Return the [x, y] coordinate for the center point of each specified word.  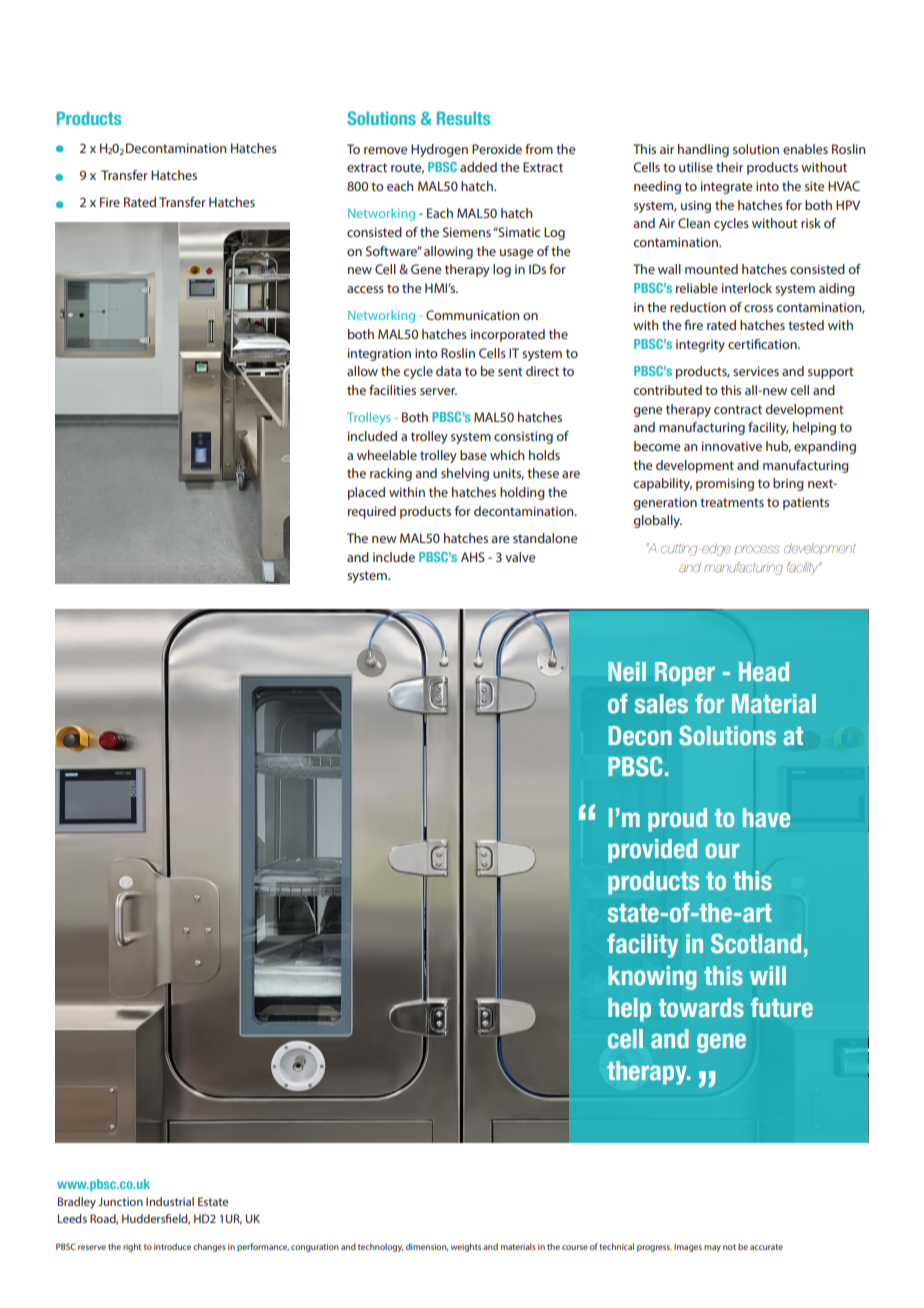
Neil [627, 671]
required [372, 512]
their [729, 167]
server [438, 391]
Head [764, 672]
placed [366, 493]
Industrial [170, 1201]
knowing [652, 978]
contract [738, 409]
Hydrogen [439, 150]
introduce [172, 1246]
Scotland [756, 944]
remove [385, 150]
